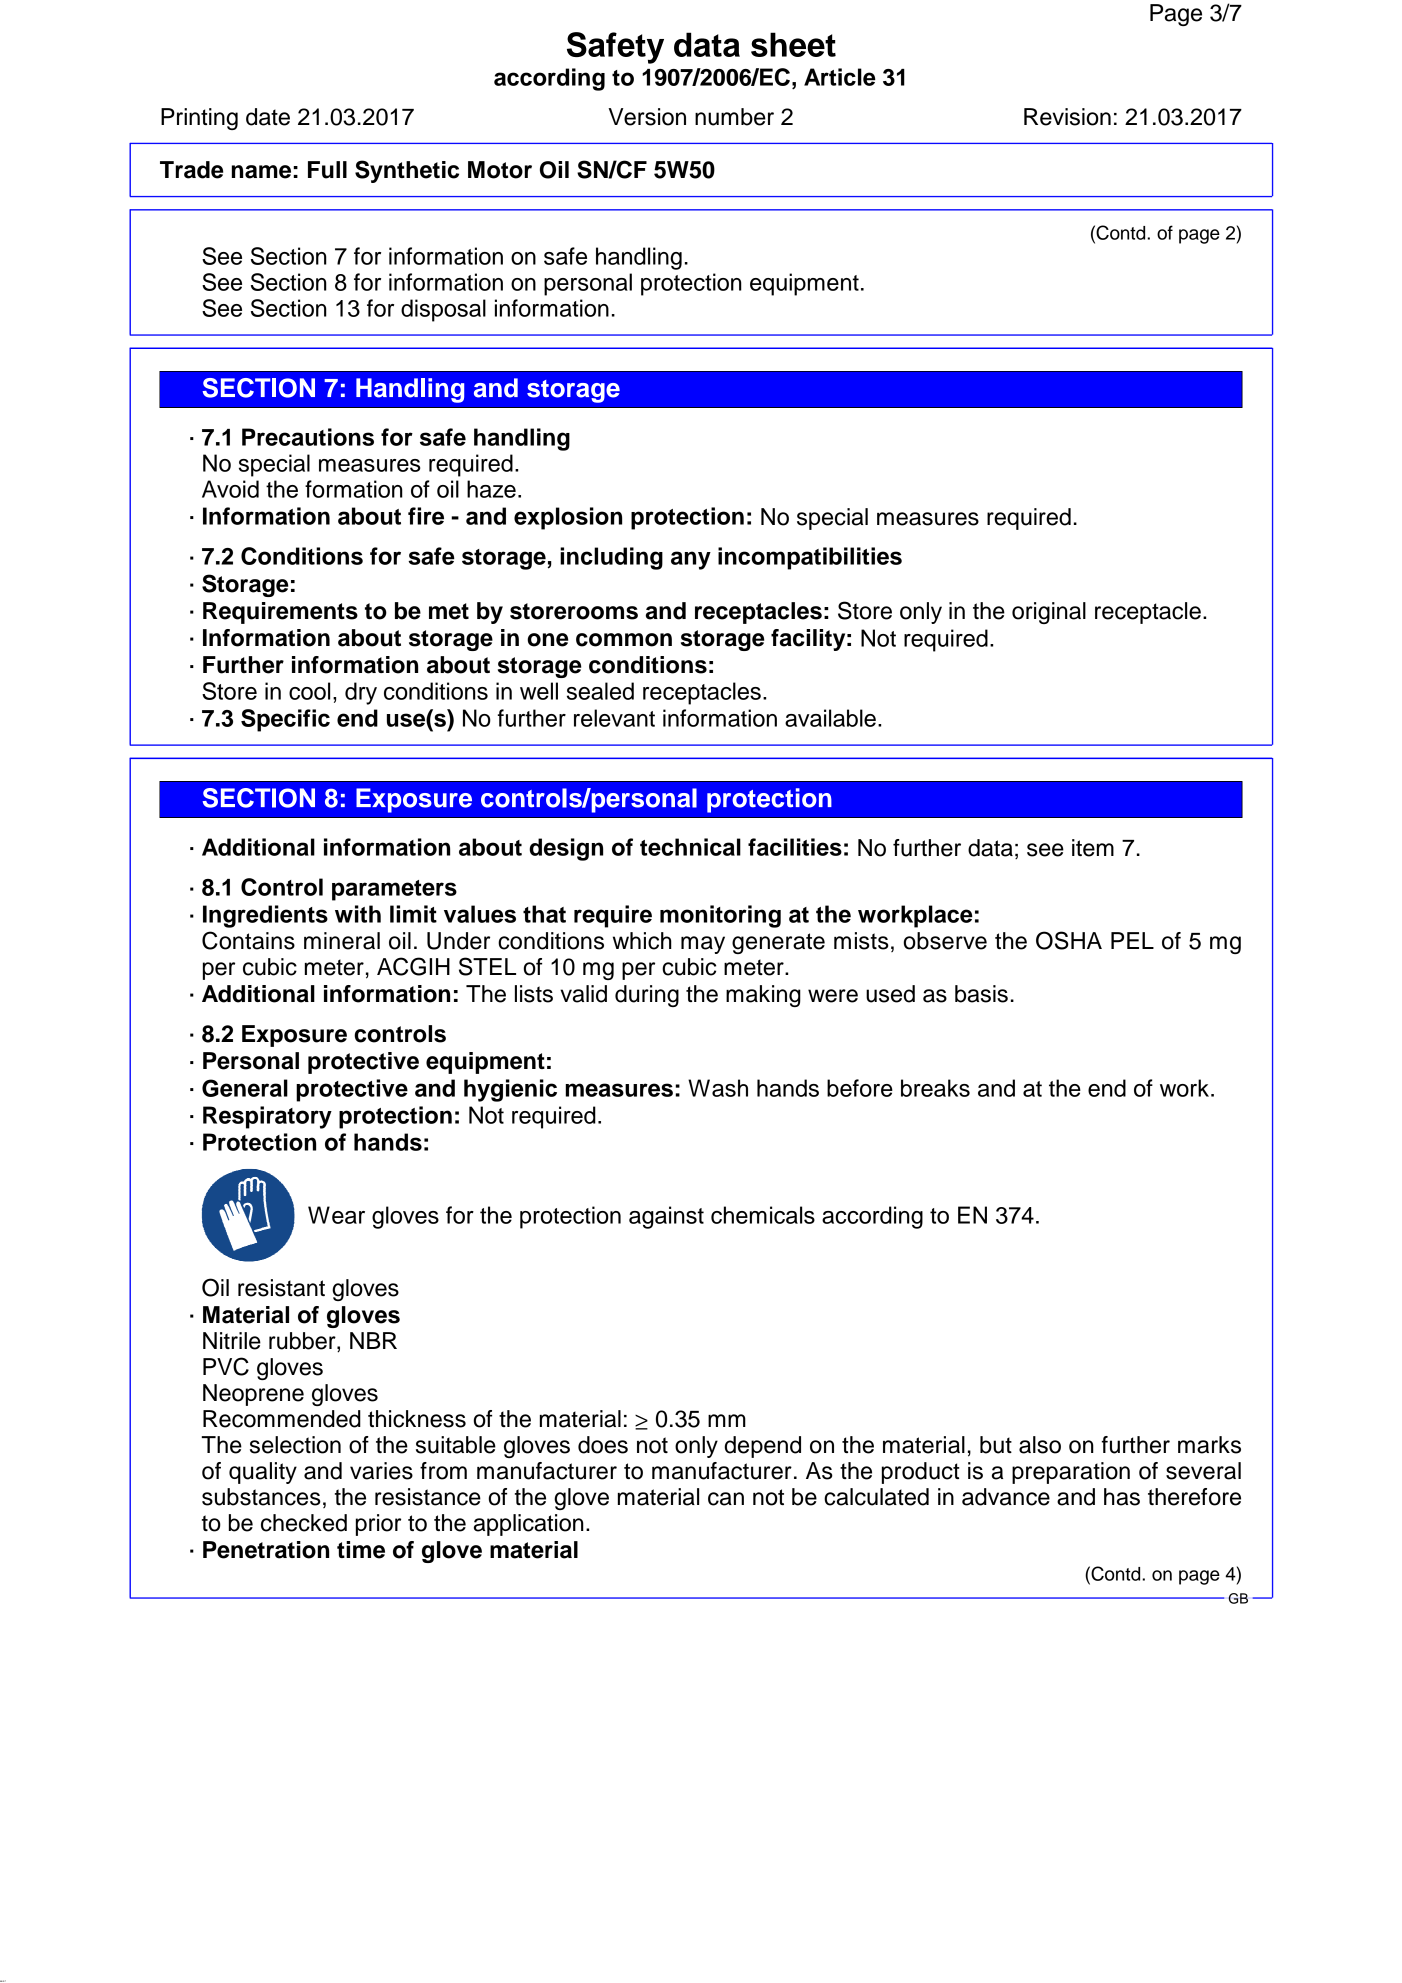 The height and width of the page is (1983, 1402). I want to click on checked, so click(304, 1523).
